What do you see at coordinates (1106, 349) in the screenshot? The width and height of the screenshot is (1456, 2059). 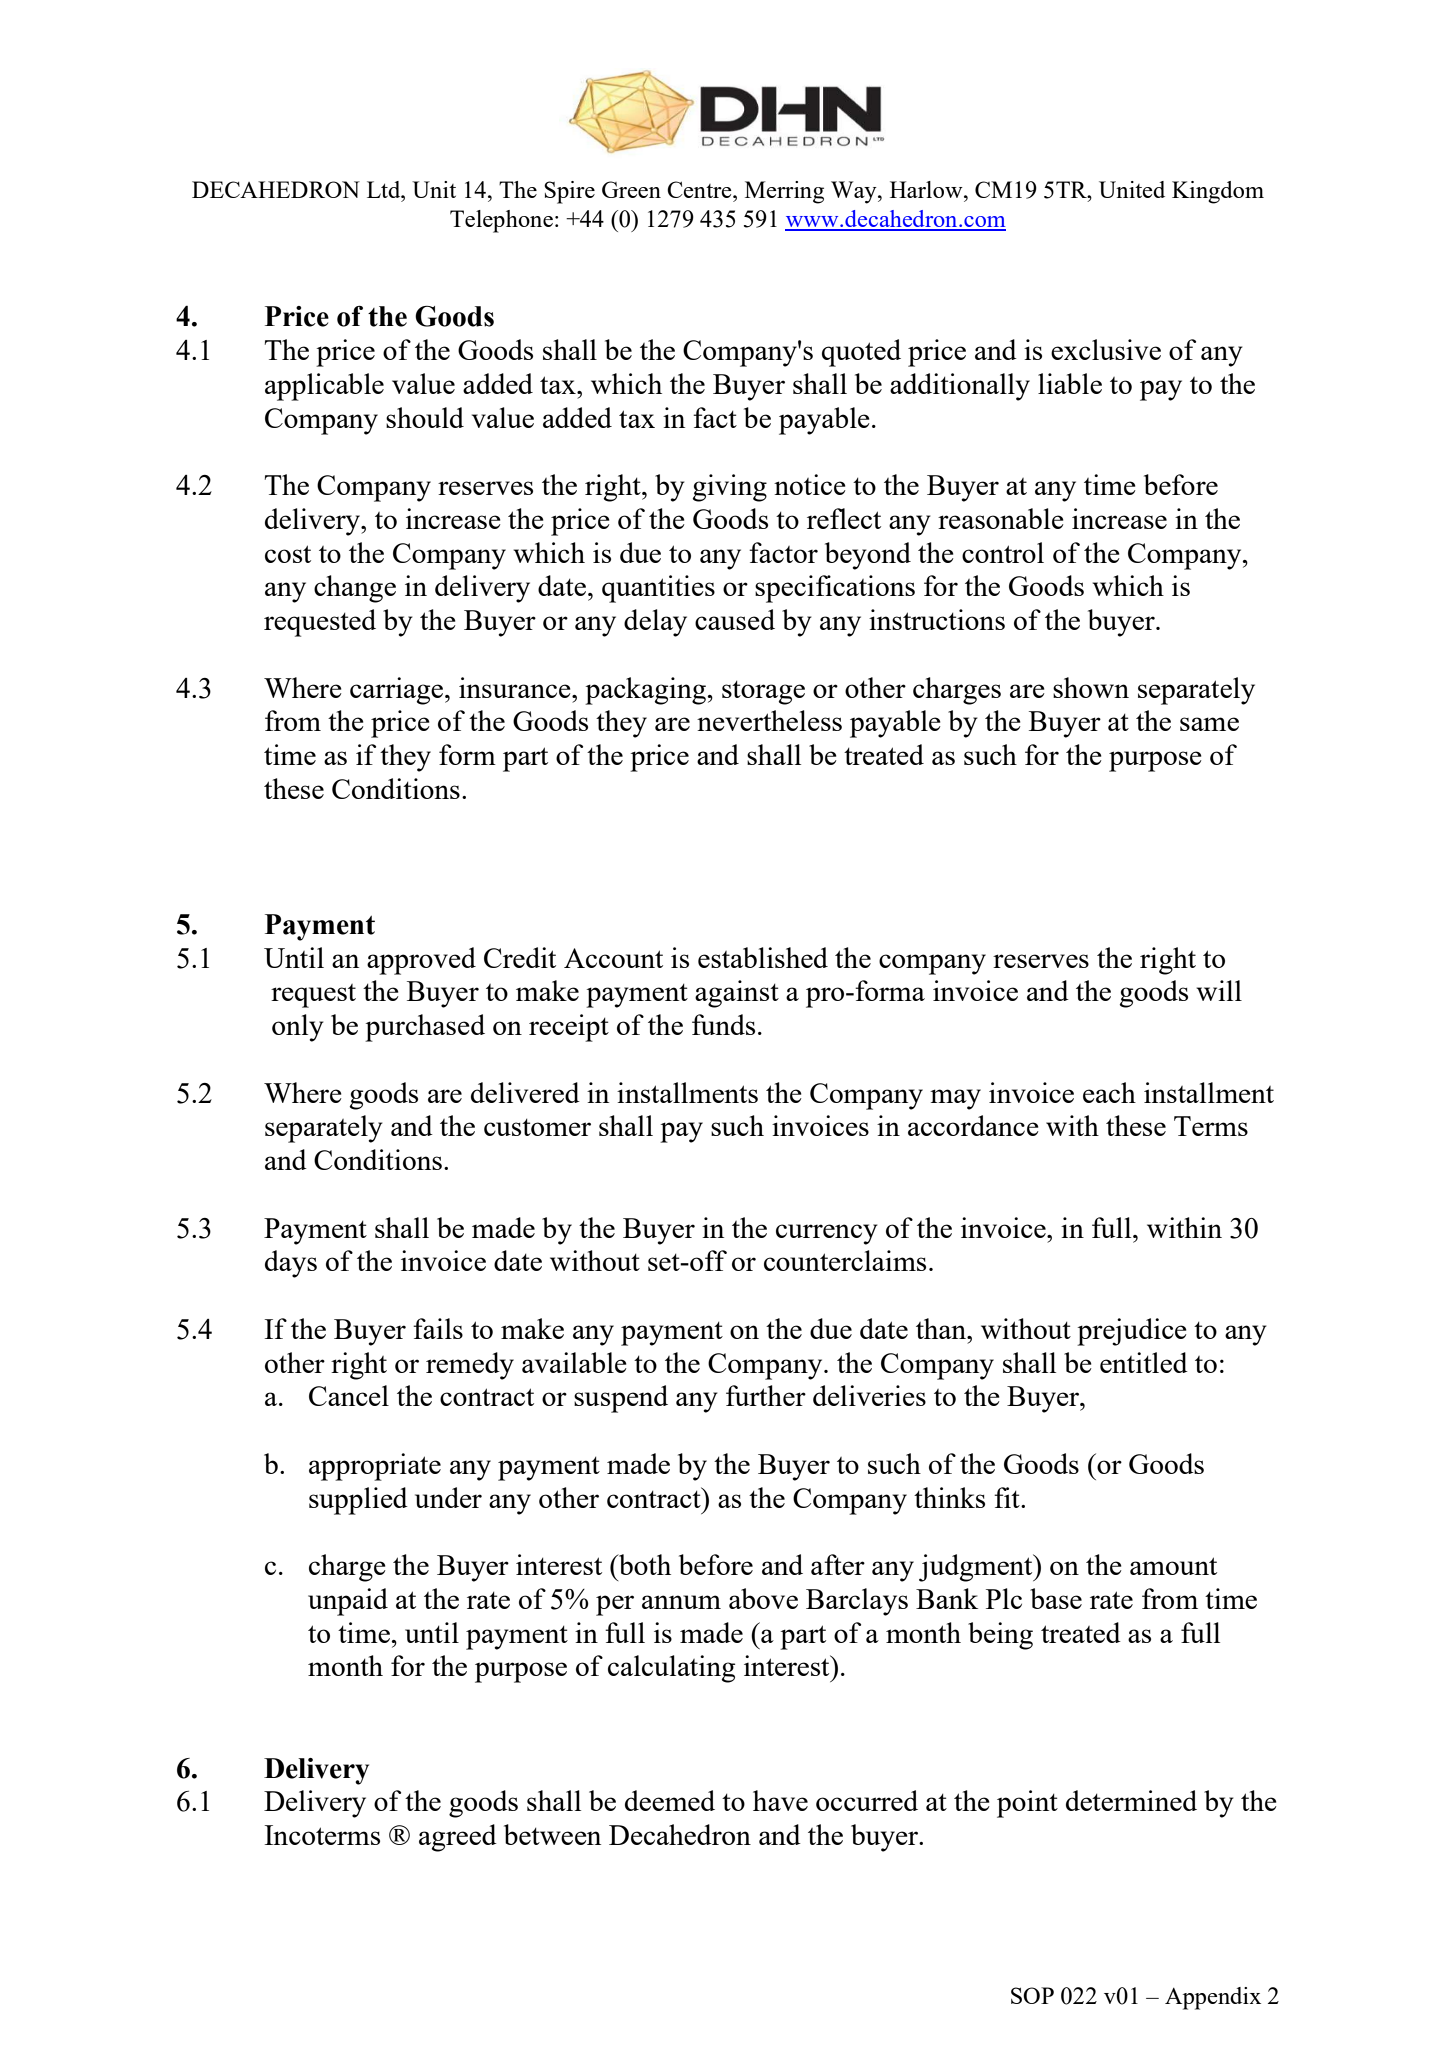 I see `exclusive` at bounding box center [1106, 349].
